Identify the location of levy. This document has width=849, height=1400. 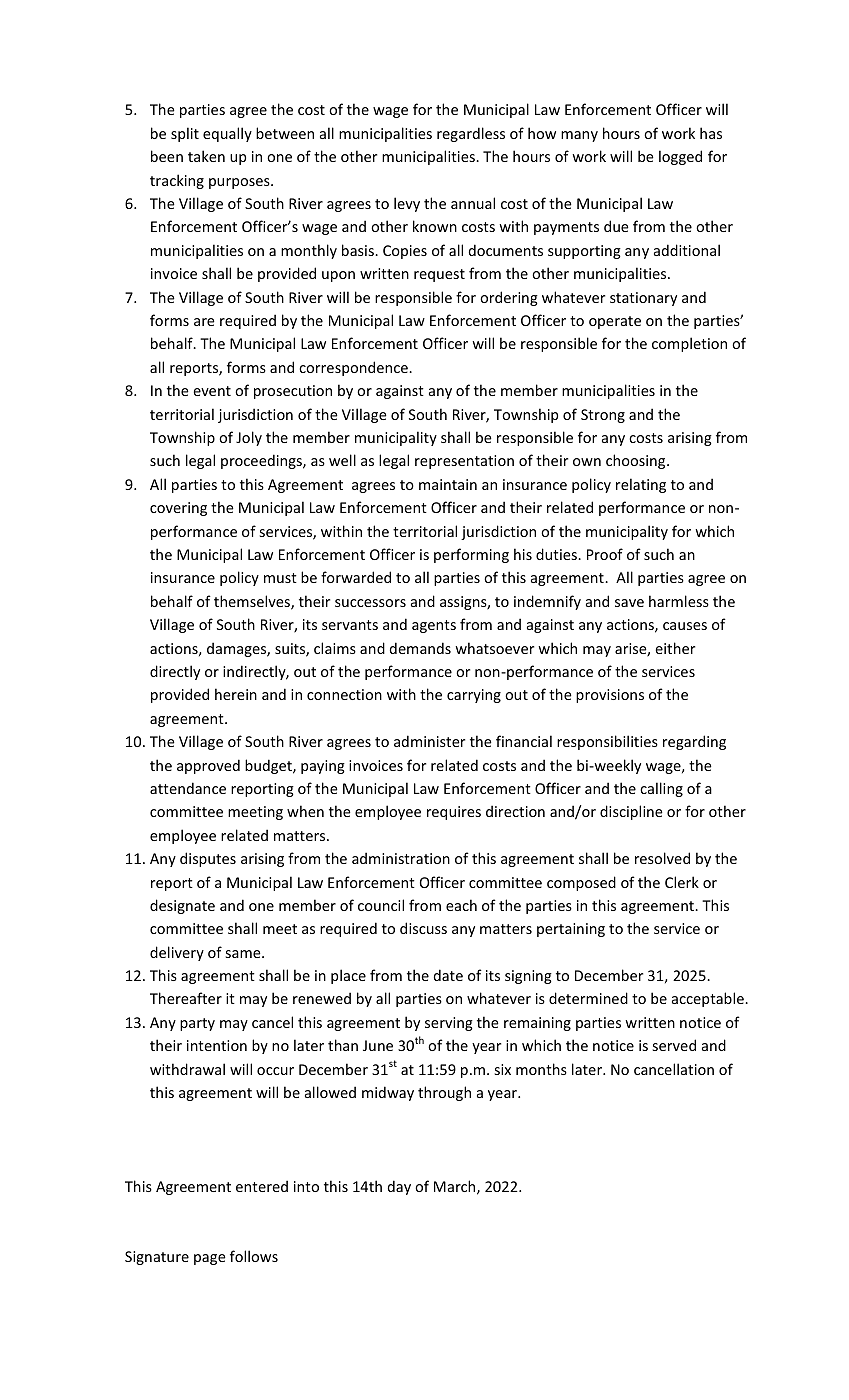
(407, 204).
